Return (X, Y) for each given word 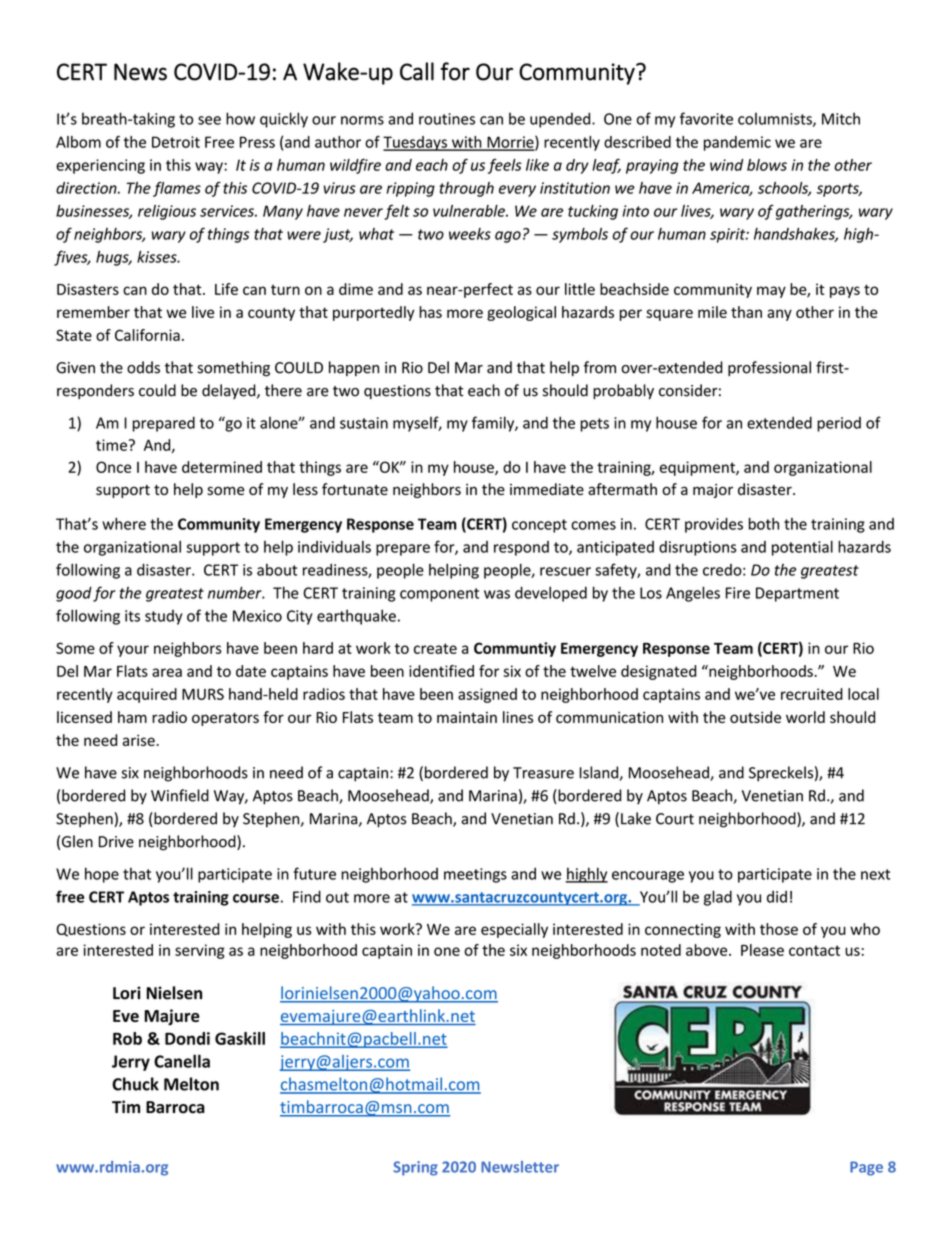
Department (797, 594)
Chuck (135, 1084)
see (209, 120)
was (497, 594)
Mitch (841, 118)
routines (447, 119)
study (164, 617)
